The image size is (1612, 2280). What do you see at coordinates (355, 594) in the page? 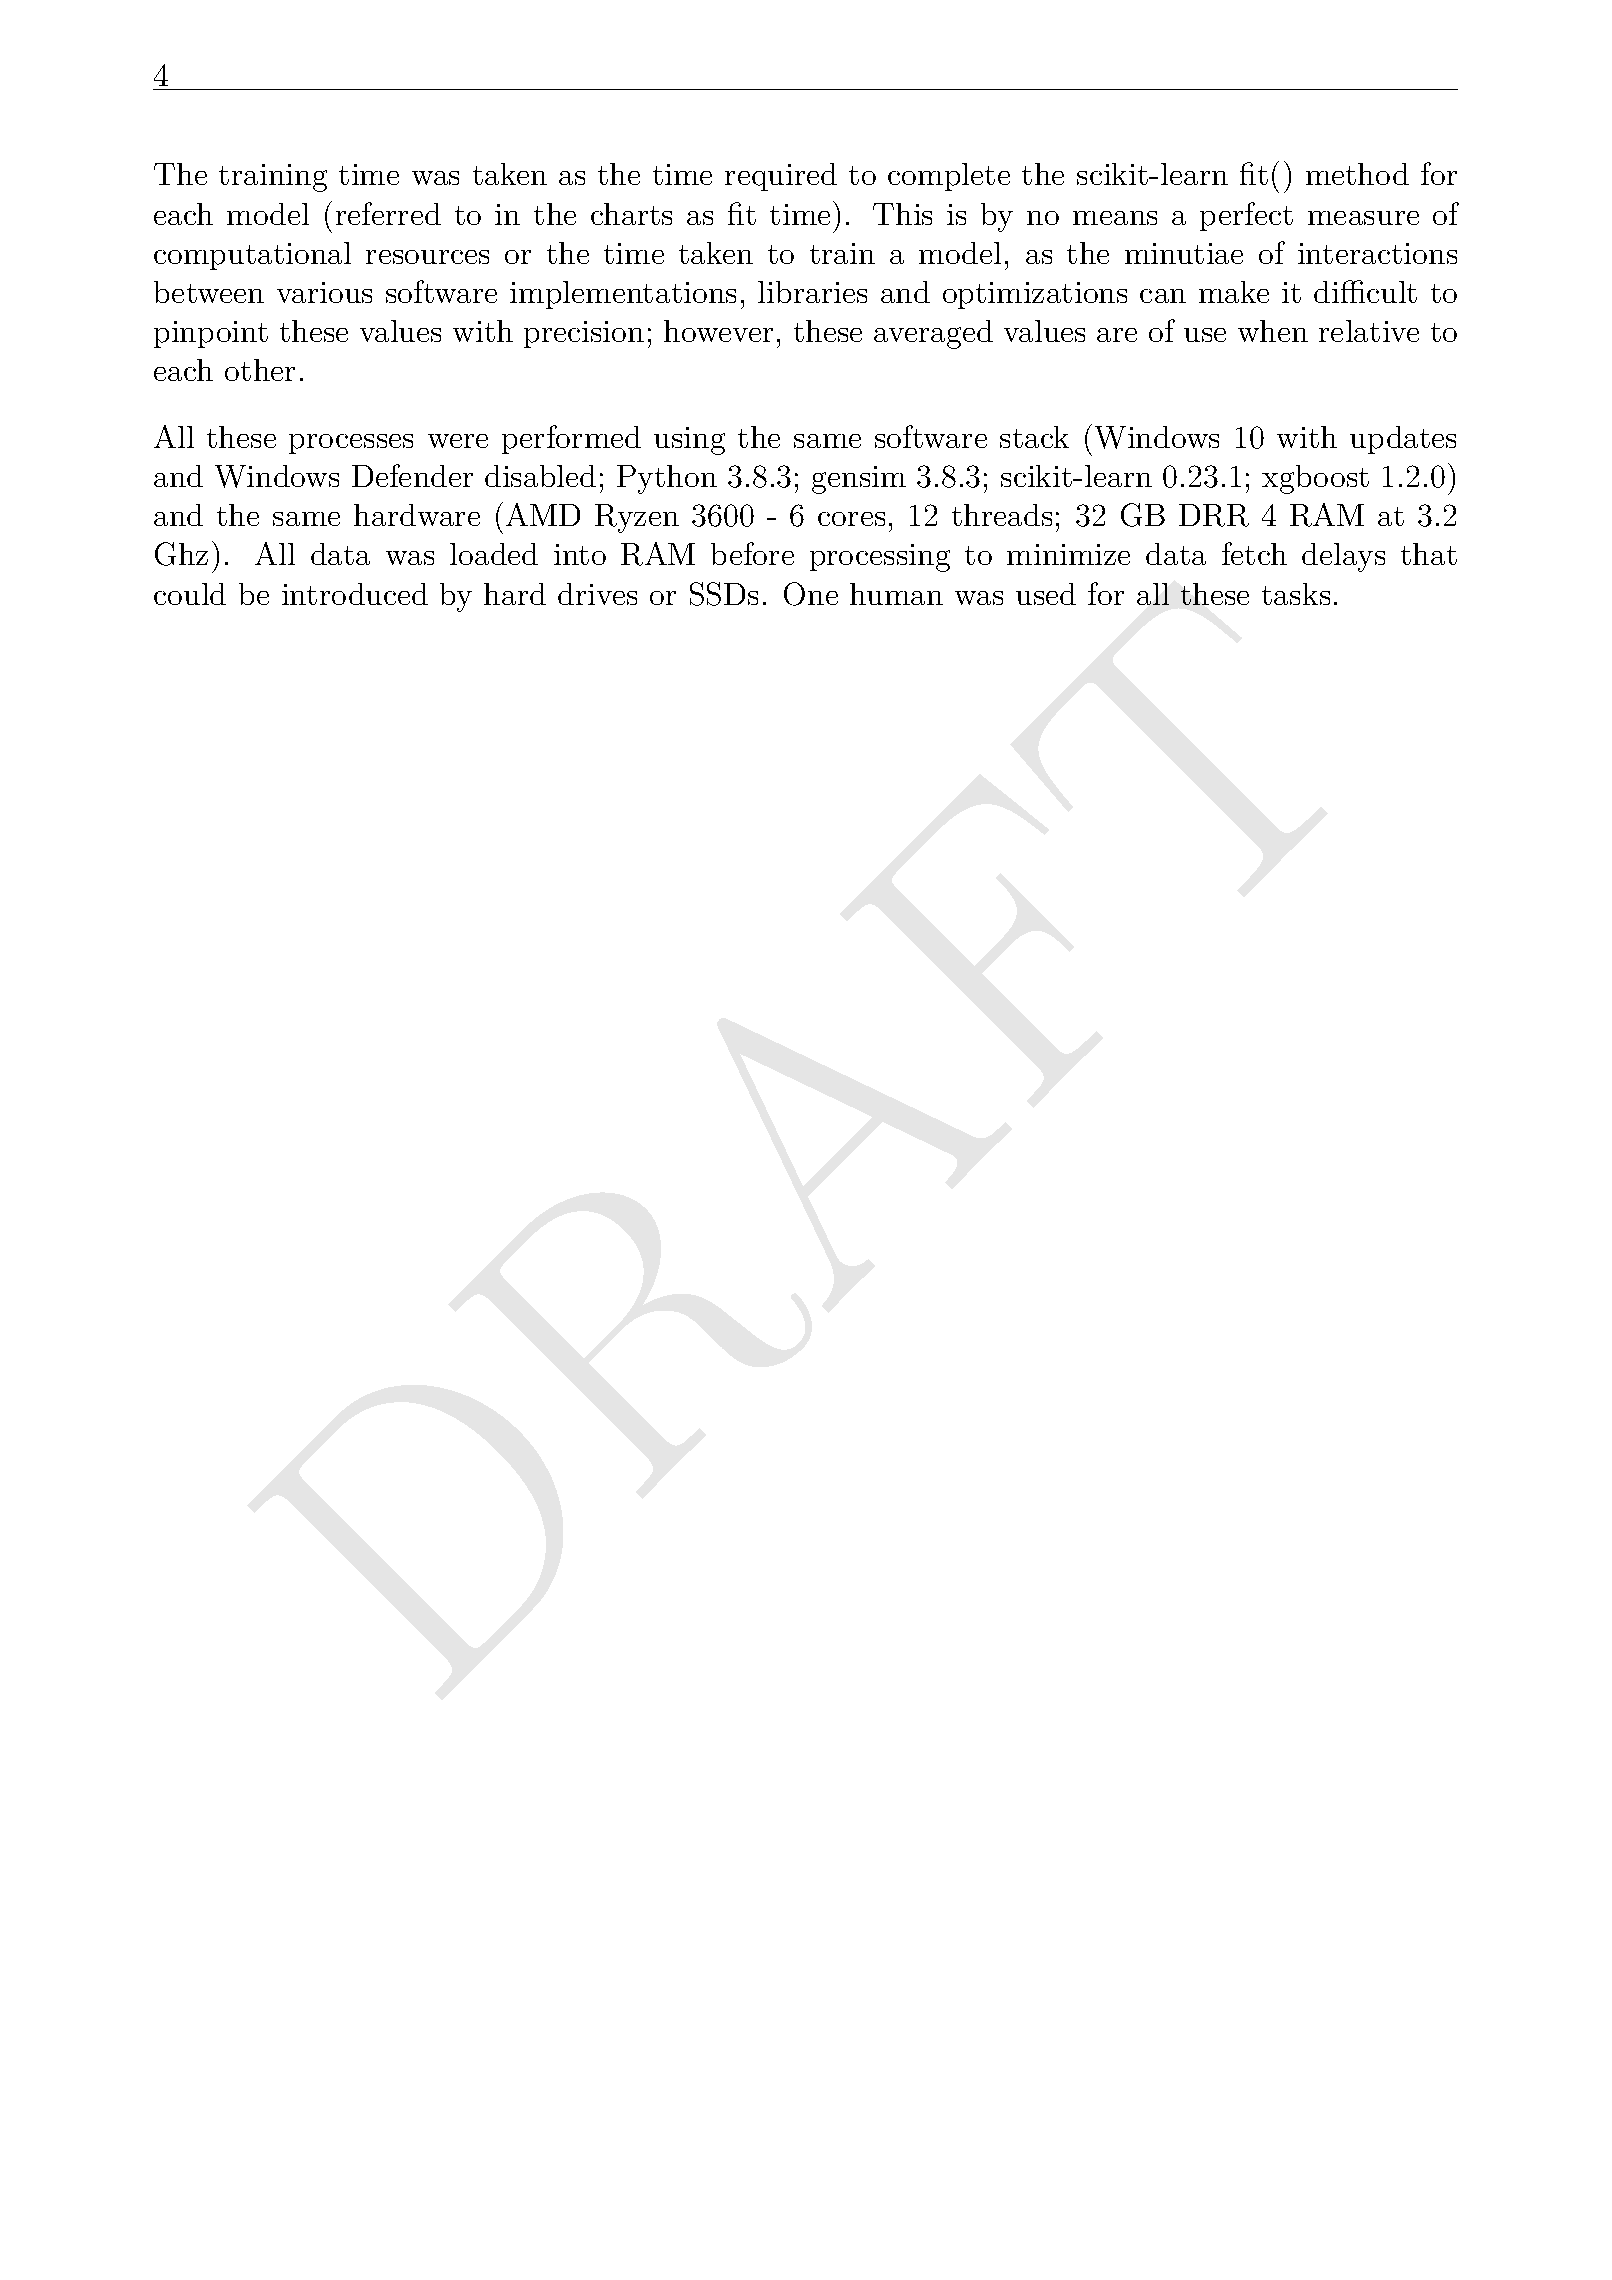
I see `introduced` at bounding box center [355, 594].
